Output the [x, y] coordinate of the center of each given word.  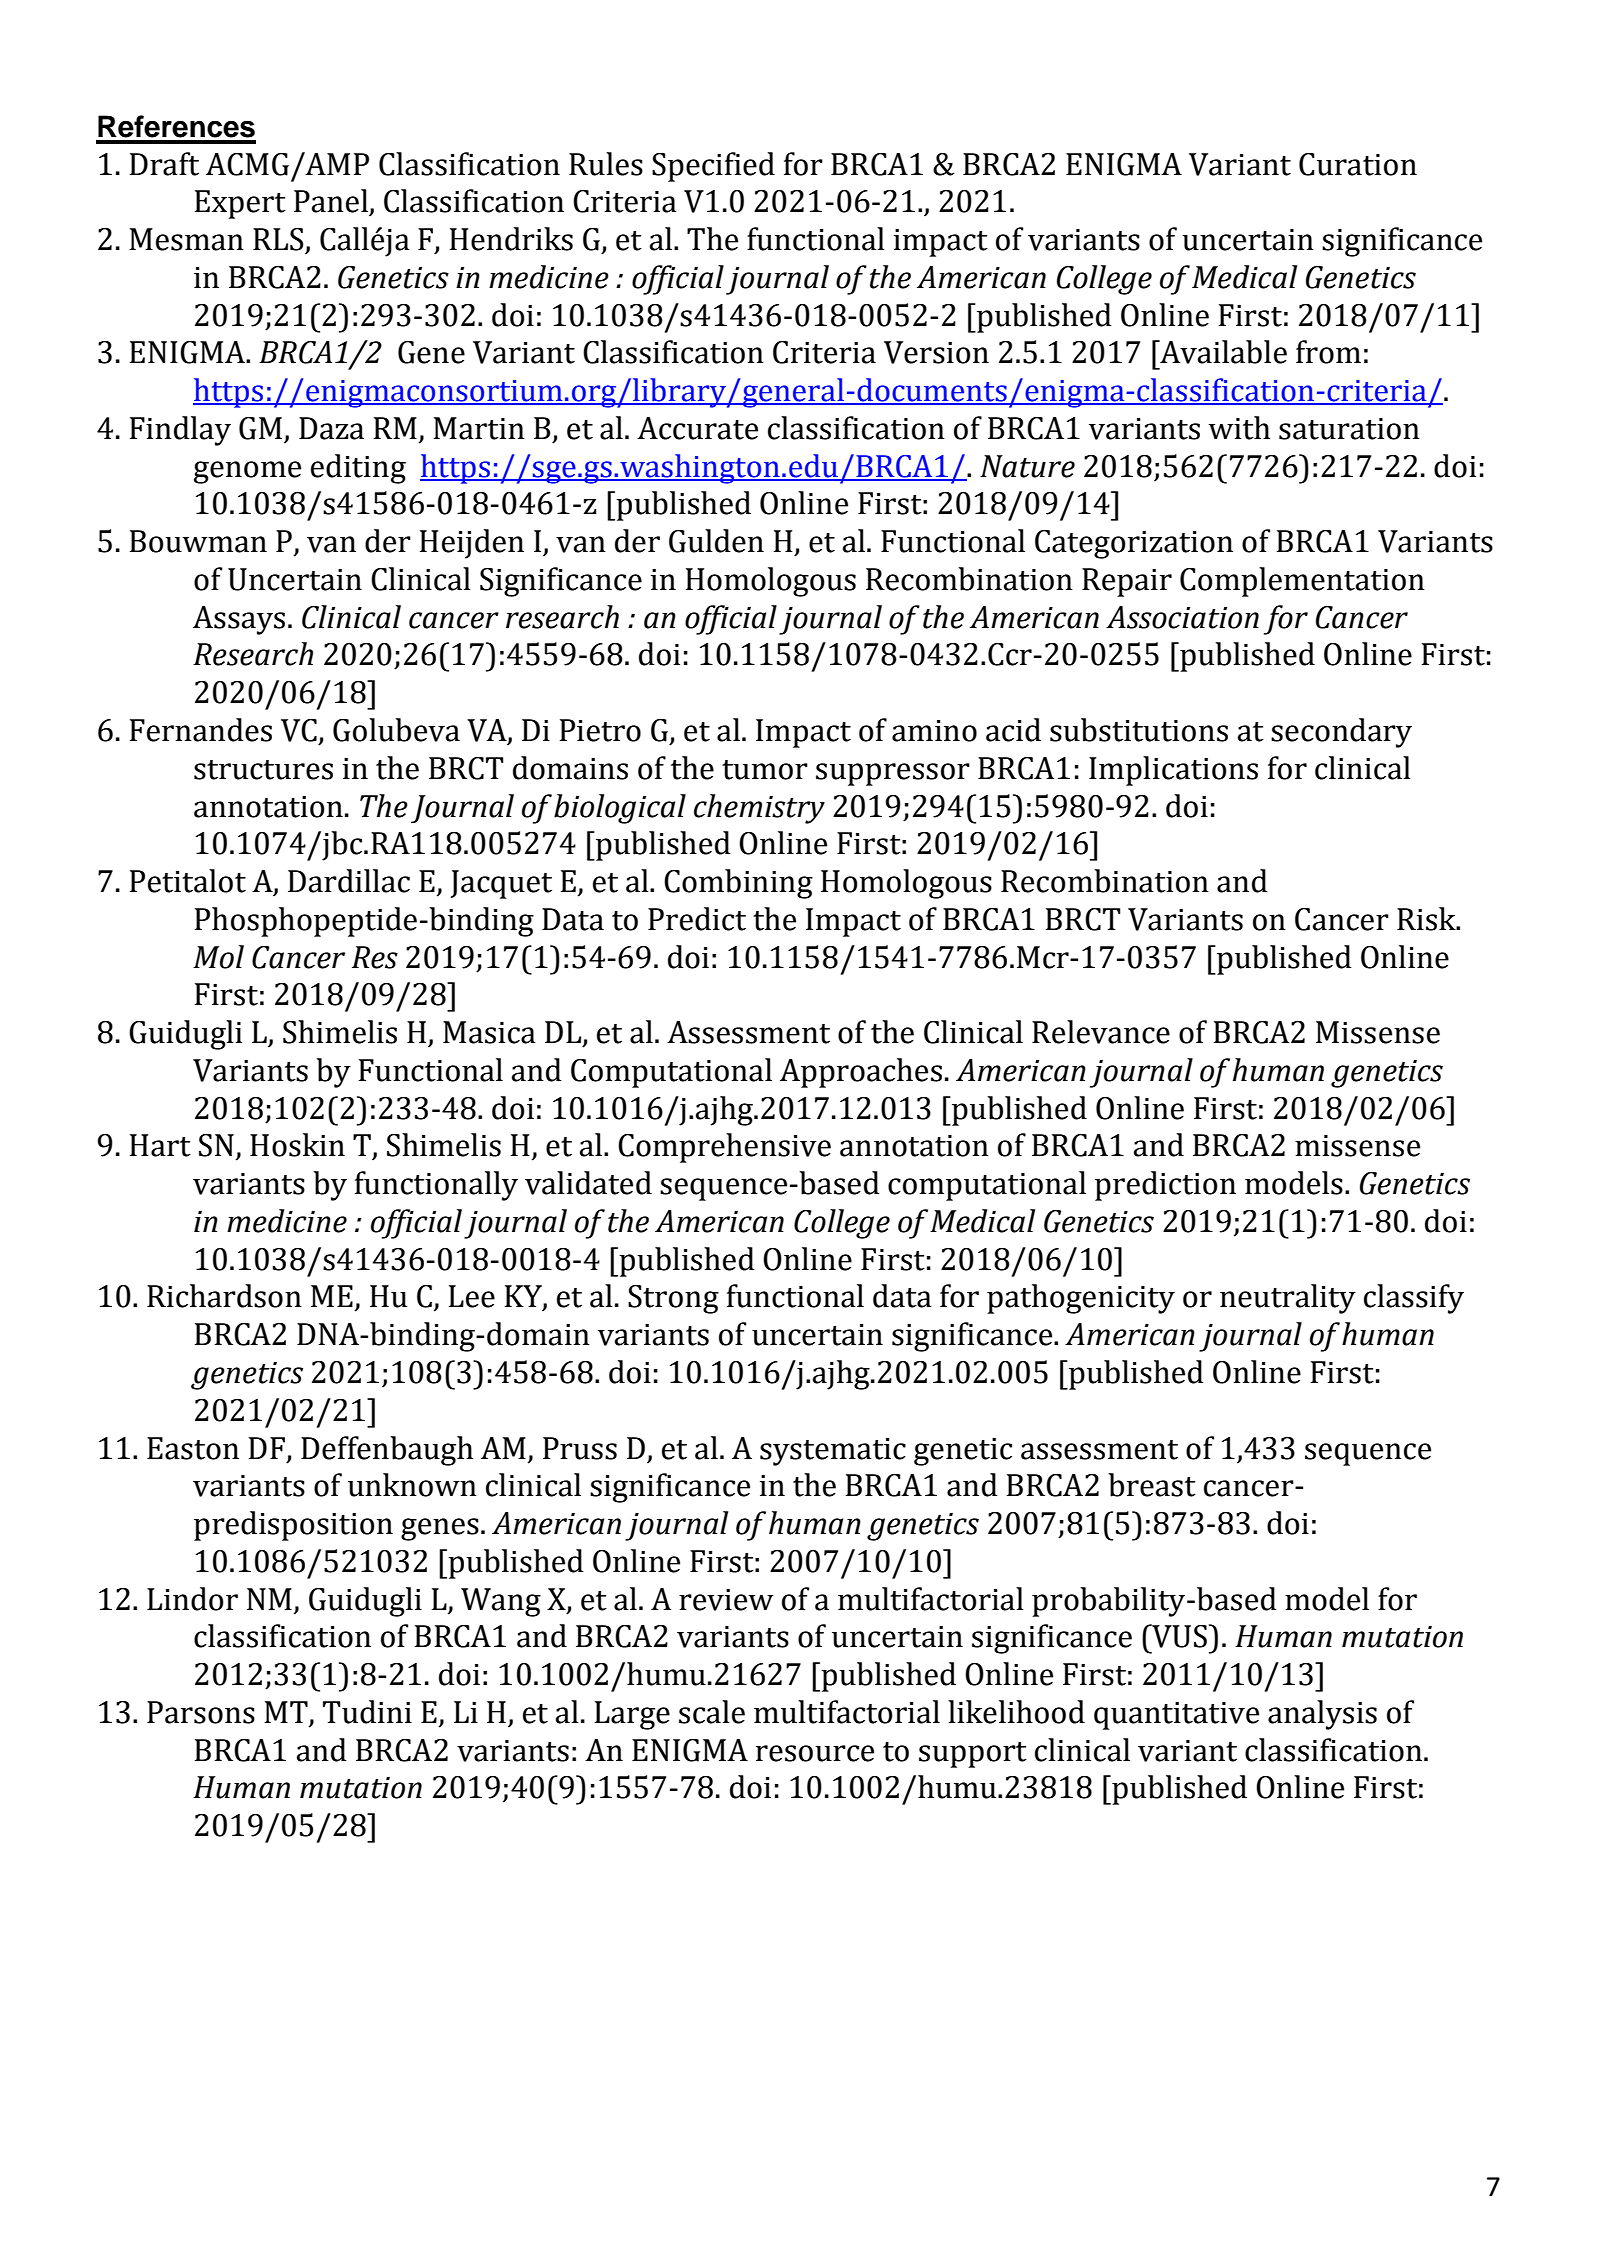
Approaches [861, 1073]
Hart [160, 1145]
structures [263, 770]
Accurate [697, 428]
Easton [193, 1448]
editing [358, 469]
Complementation [1302, 582]
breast [1152, 1485]
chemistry [759, 809]
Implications [1173, 771]
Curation [1358, 164]
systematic [833, 1452]
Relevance [1101, 1032]
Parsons [201, 1712]
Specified [713, 167]
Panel [331, 201]
